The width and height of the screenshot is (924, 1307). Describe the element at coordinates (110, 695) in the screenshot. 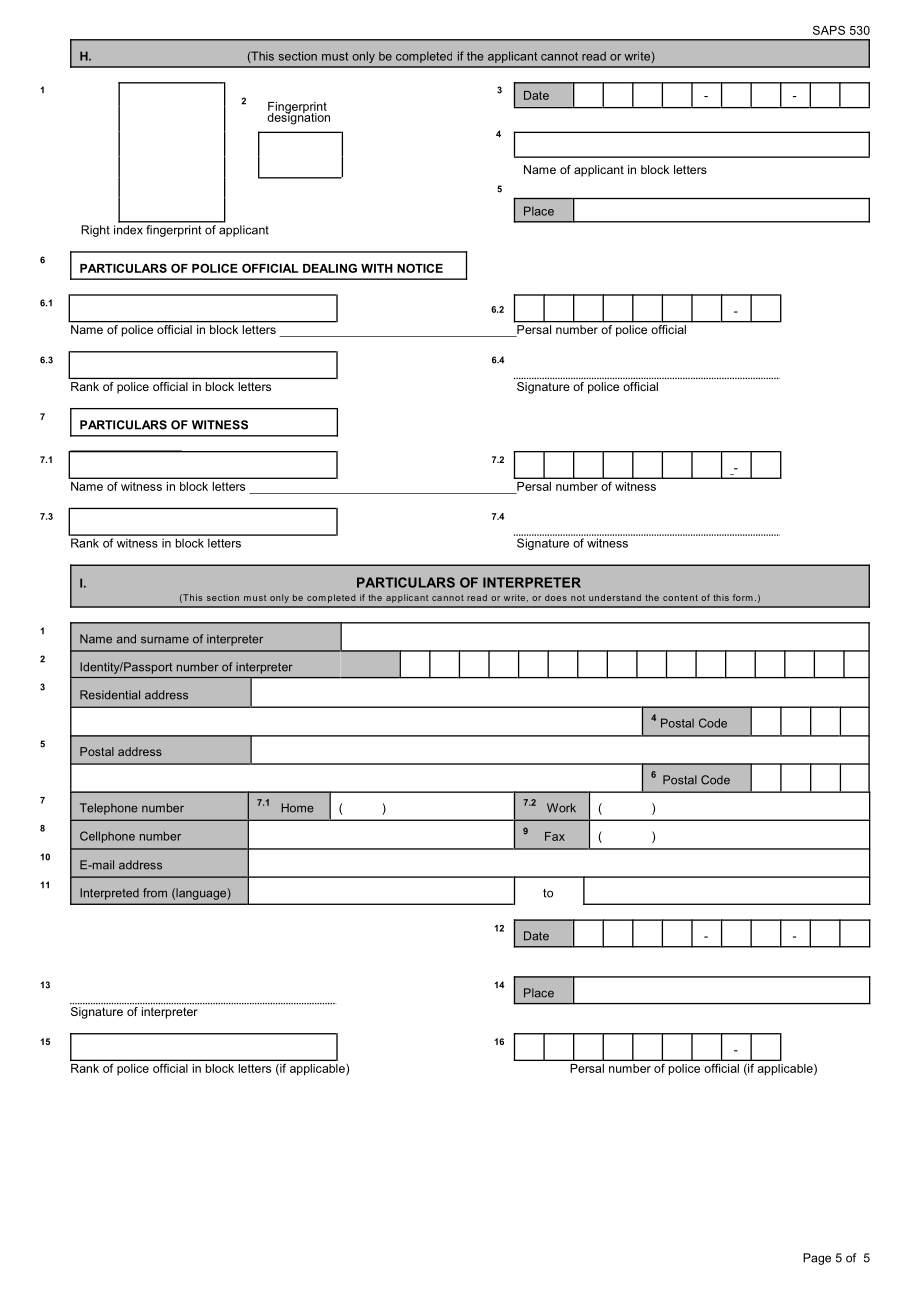

I see `Residential` at that location.
